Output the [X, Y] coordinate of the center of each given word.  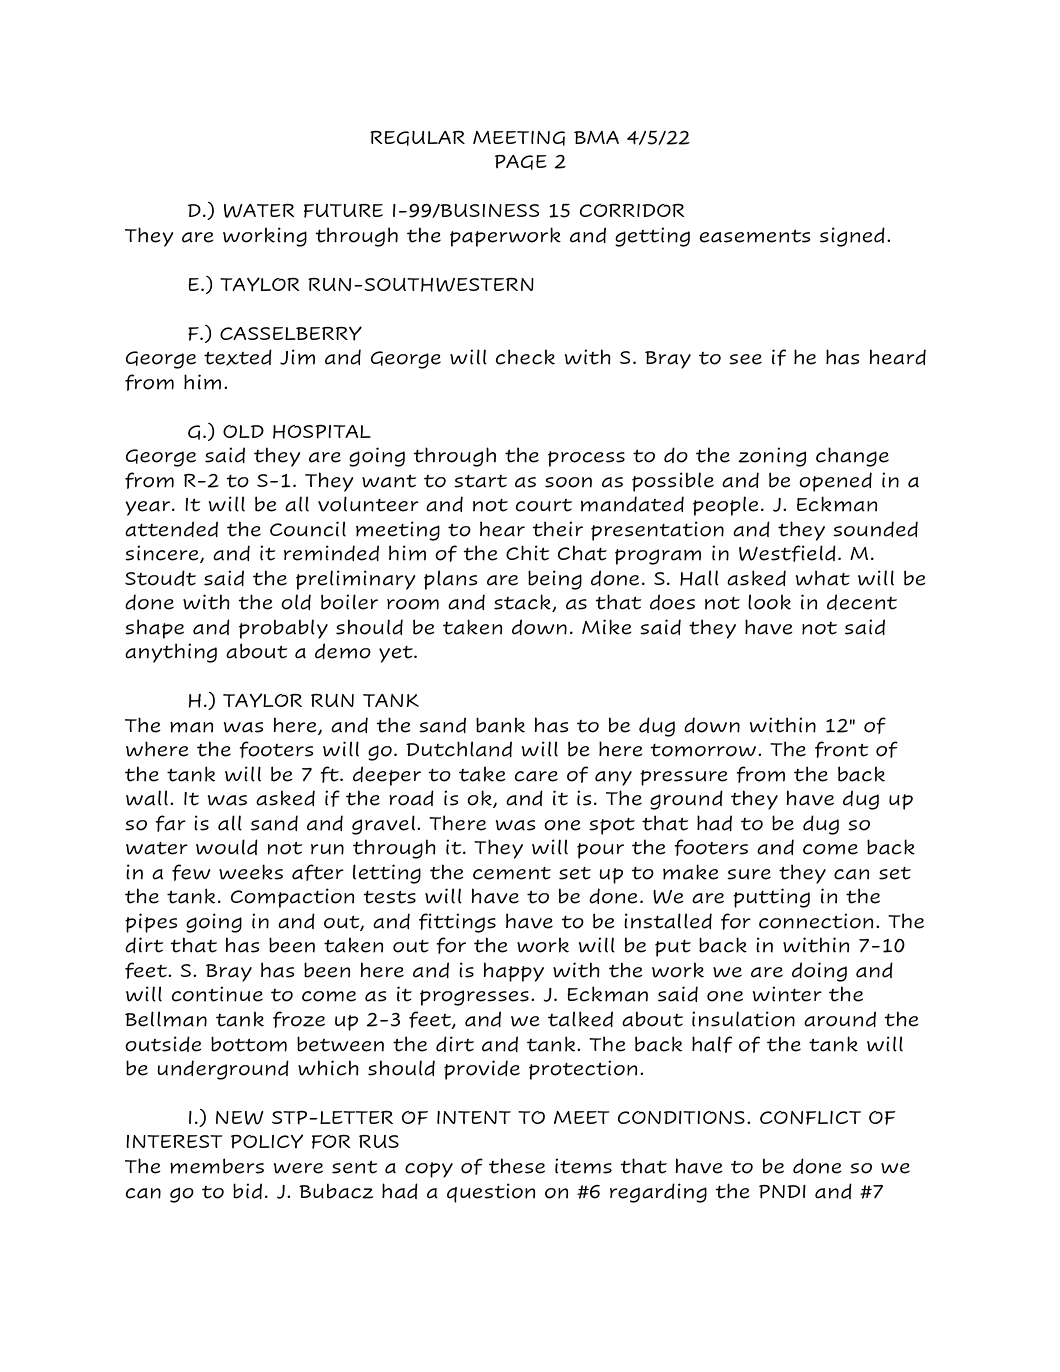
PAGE [521, 162]
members [217, 1166]
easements [755, 236]
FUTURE [343, 211]
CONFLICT [810, 1118]
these [517, 1166]
